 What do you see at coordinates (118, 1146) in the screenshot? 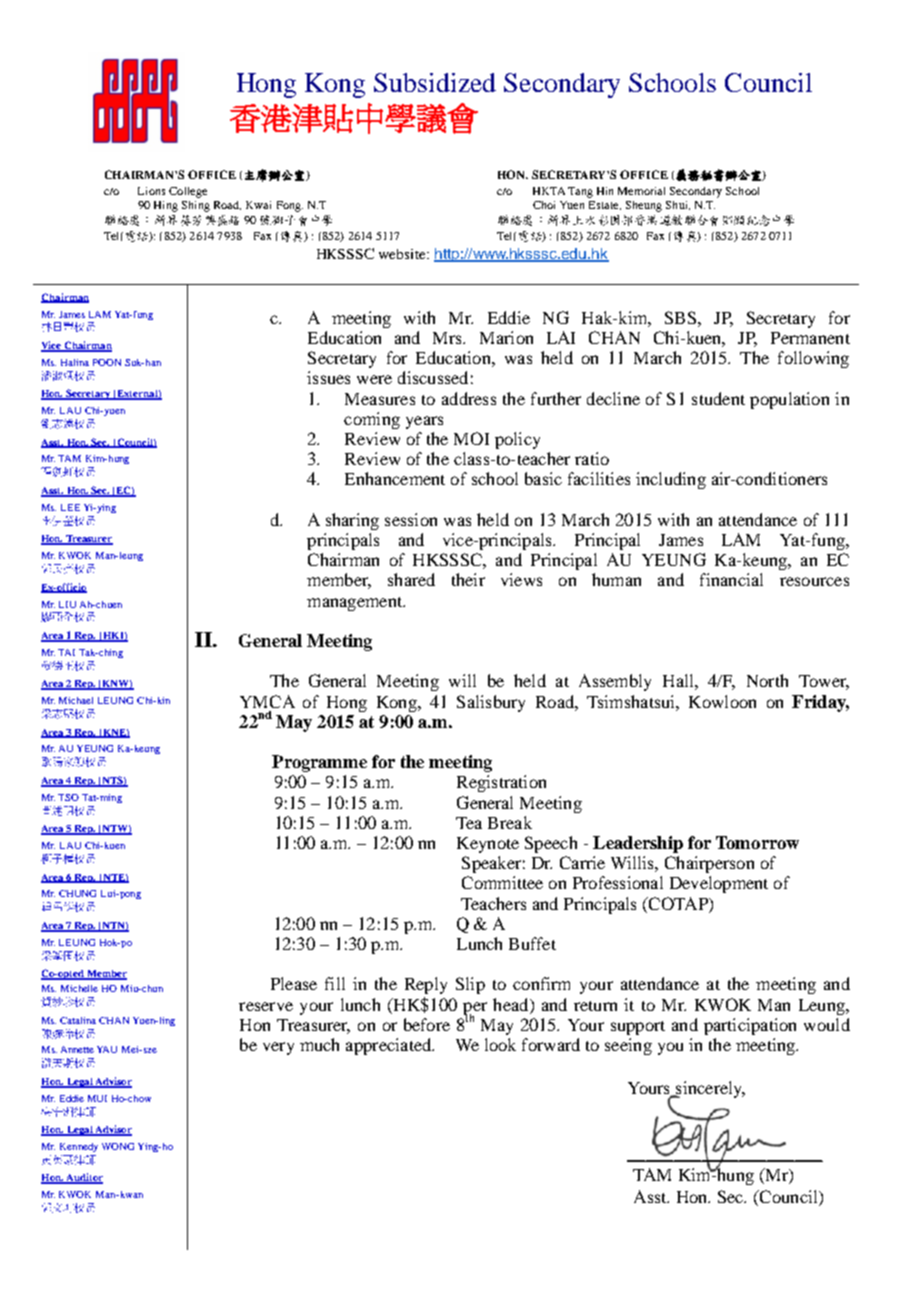
I see `WONG` at bounding box center [118, 1146].
